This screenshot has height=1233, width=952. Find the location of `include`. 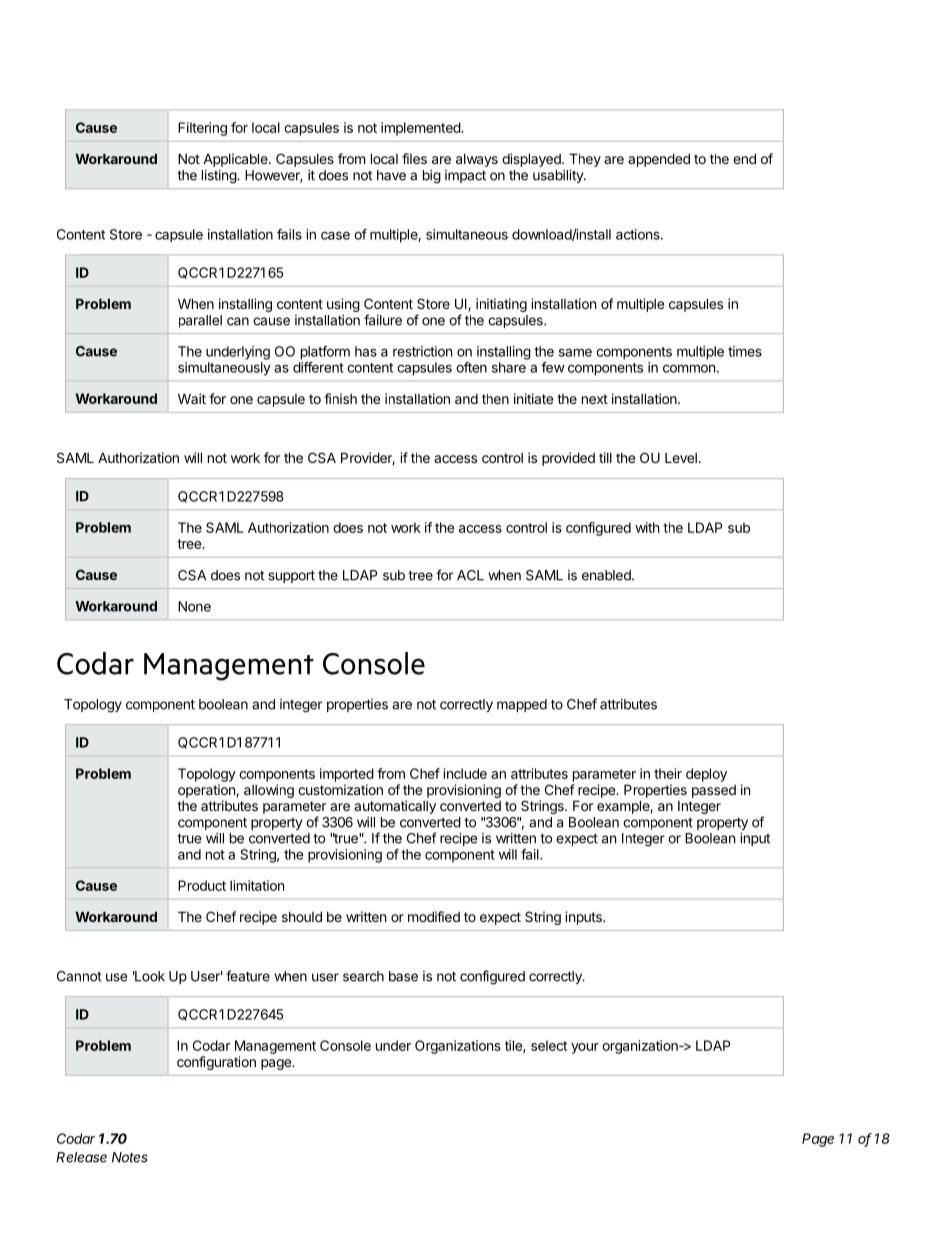

include is located at coordinates (465, 773).
